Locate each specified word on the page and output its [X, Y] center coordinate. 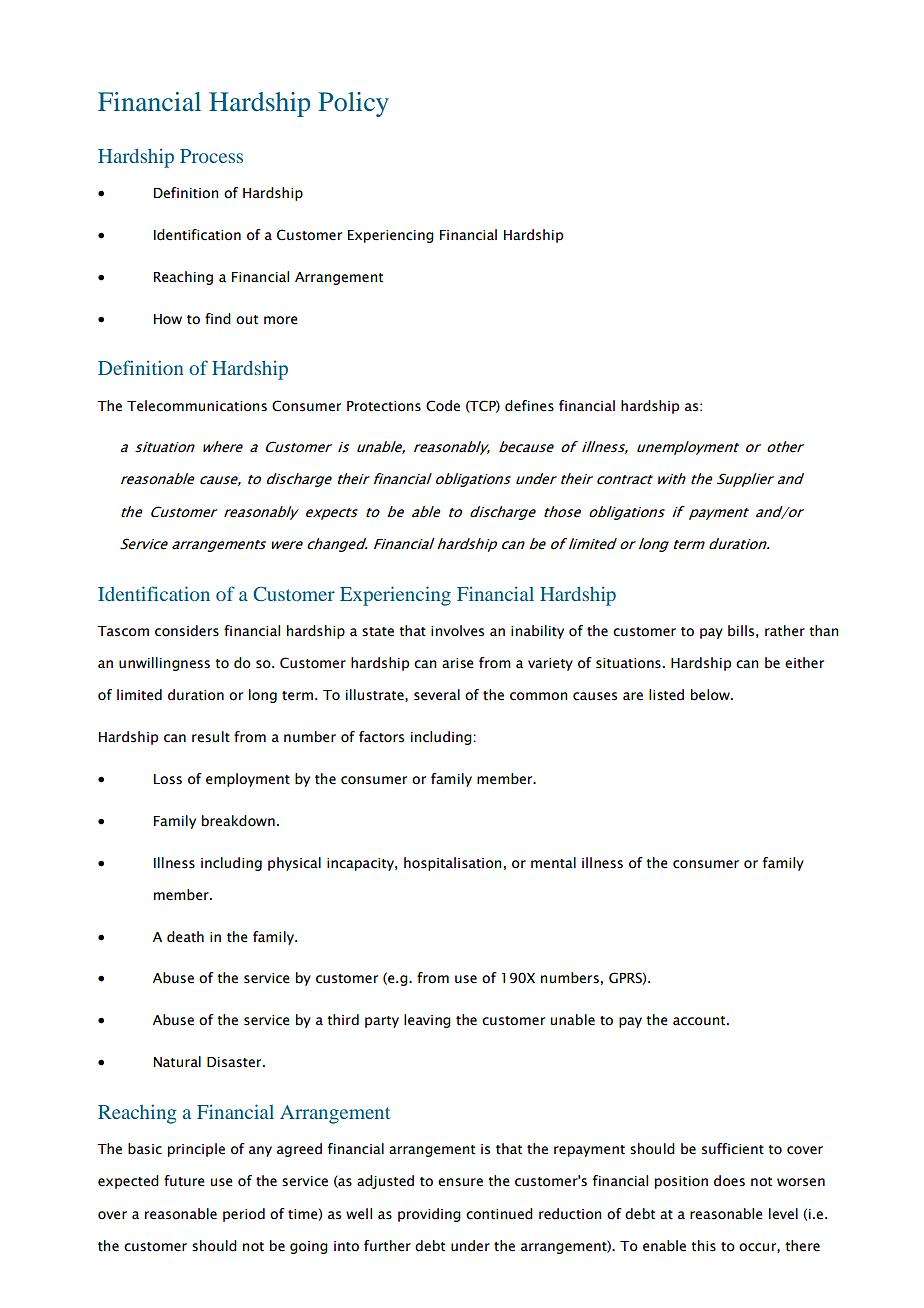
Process [211, 156]
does [729, 1181]
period [244, 1215]
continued [499, 1214]
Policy [353, 104]
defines [529, 406]
